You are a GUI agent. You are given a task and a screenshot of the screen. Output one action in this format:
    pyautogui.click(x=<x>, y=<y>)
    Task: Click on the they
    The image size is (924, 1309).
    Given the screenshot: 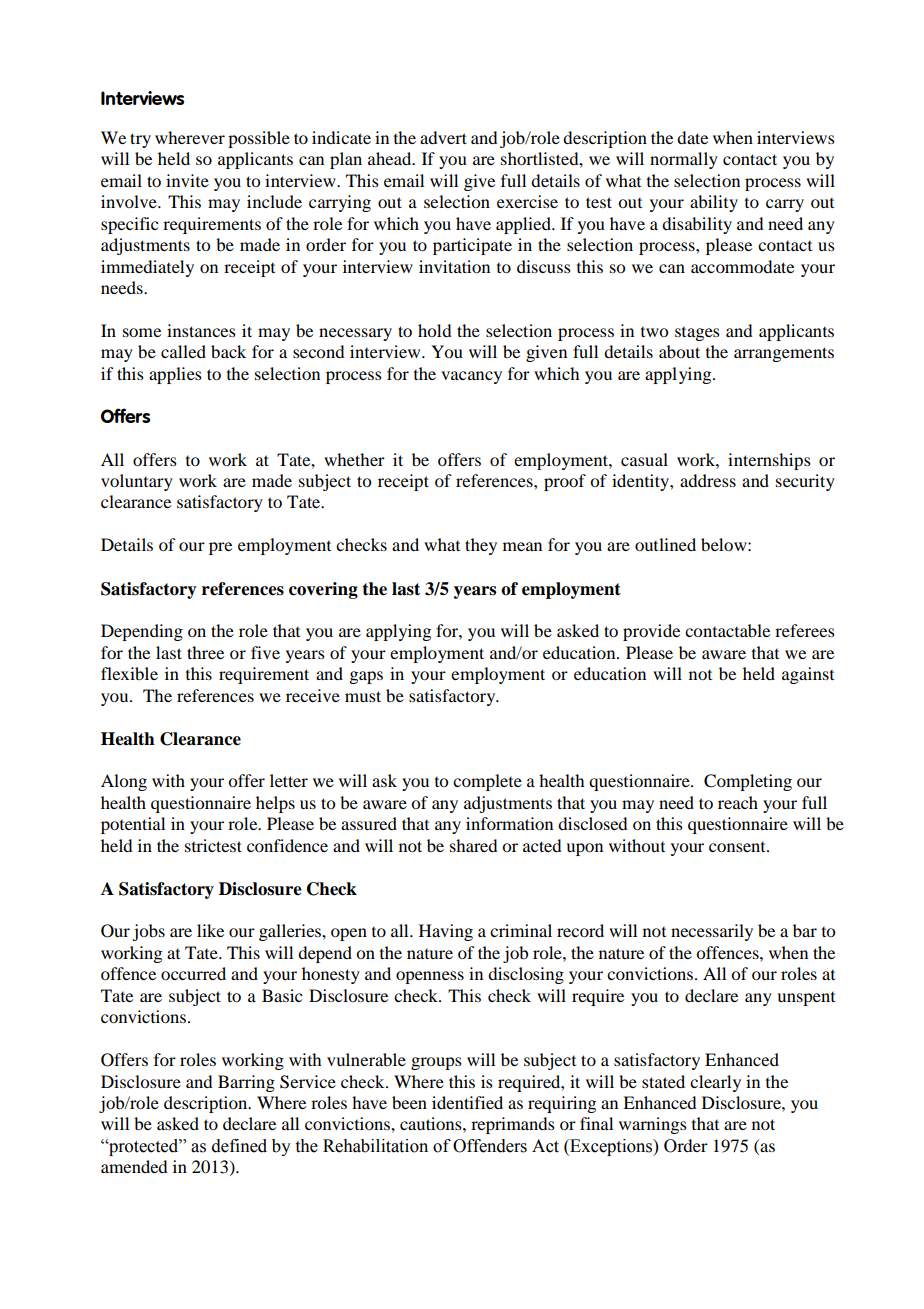 What is the action you would take?
    pyautogui.click(x=481, y=546)
